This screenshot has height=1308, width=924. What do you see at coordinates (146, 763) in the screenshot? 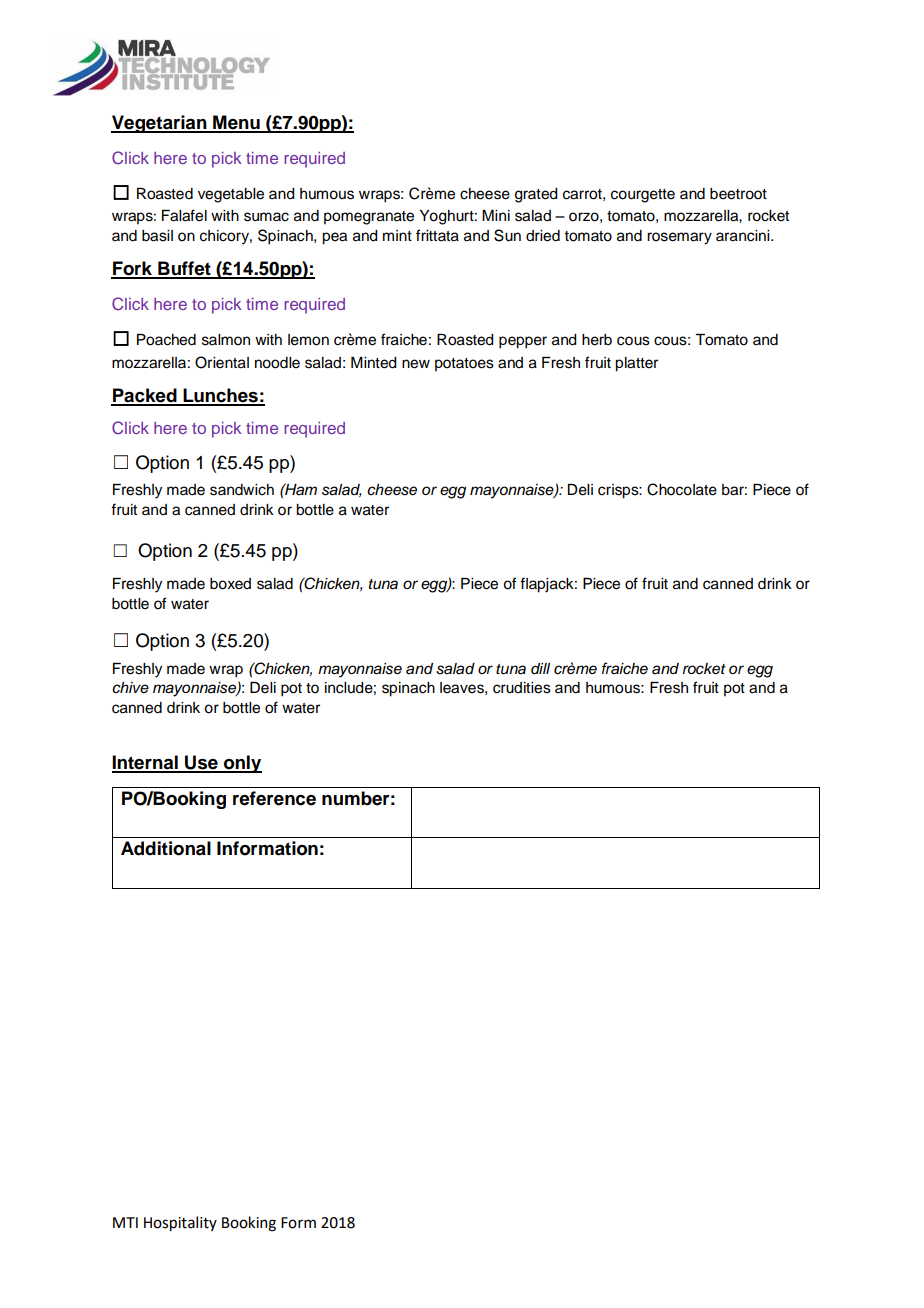
I see `Internal` at bounding box center [146, 763].
